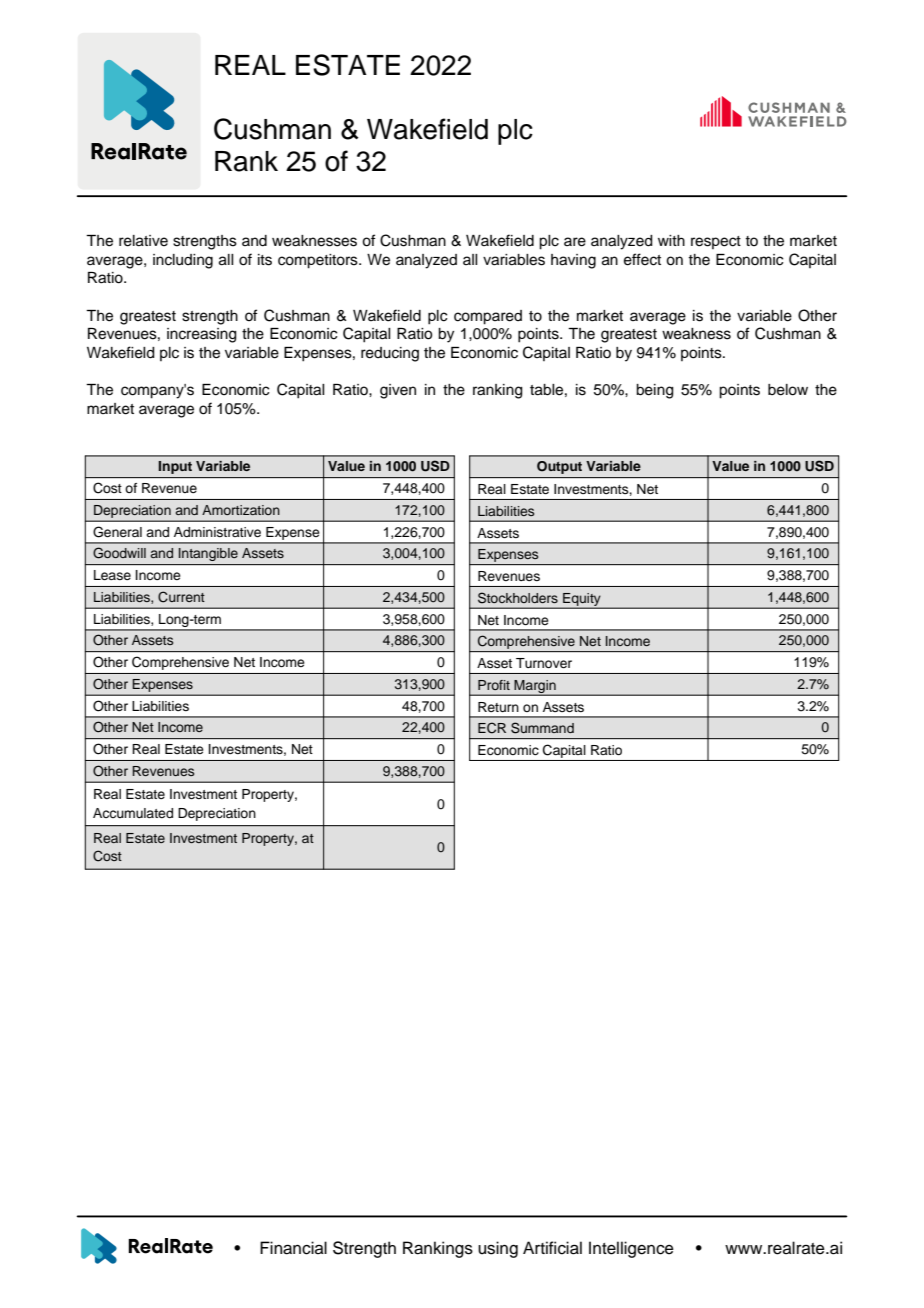  I want to click on Return, so click(498, 707).
